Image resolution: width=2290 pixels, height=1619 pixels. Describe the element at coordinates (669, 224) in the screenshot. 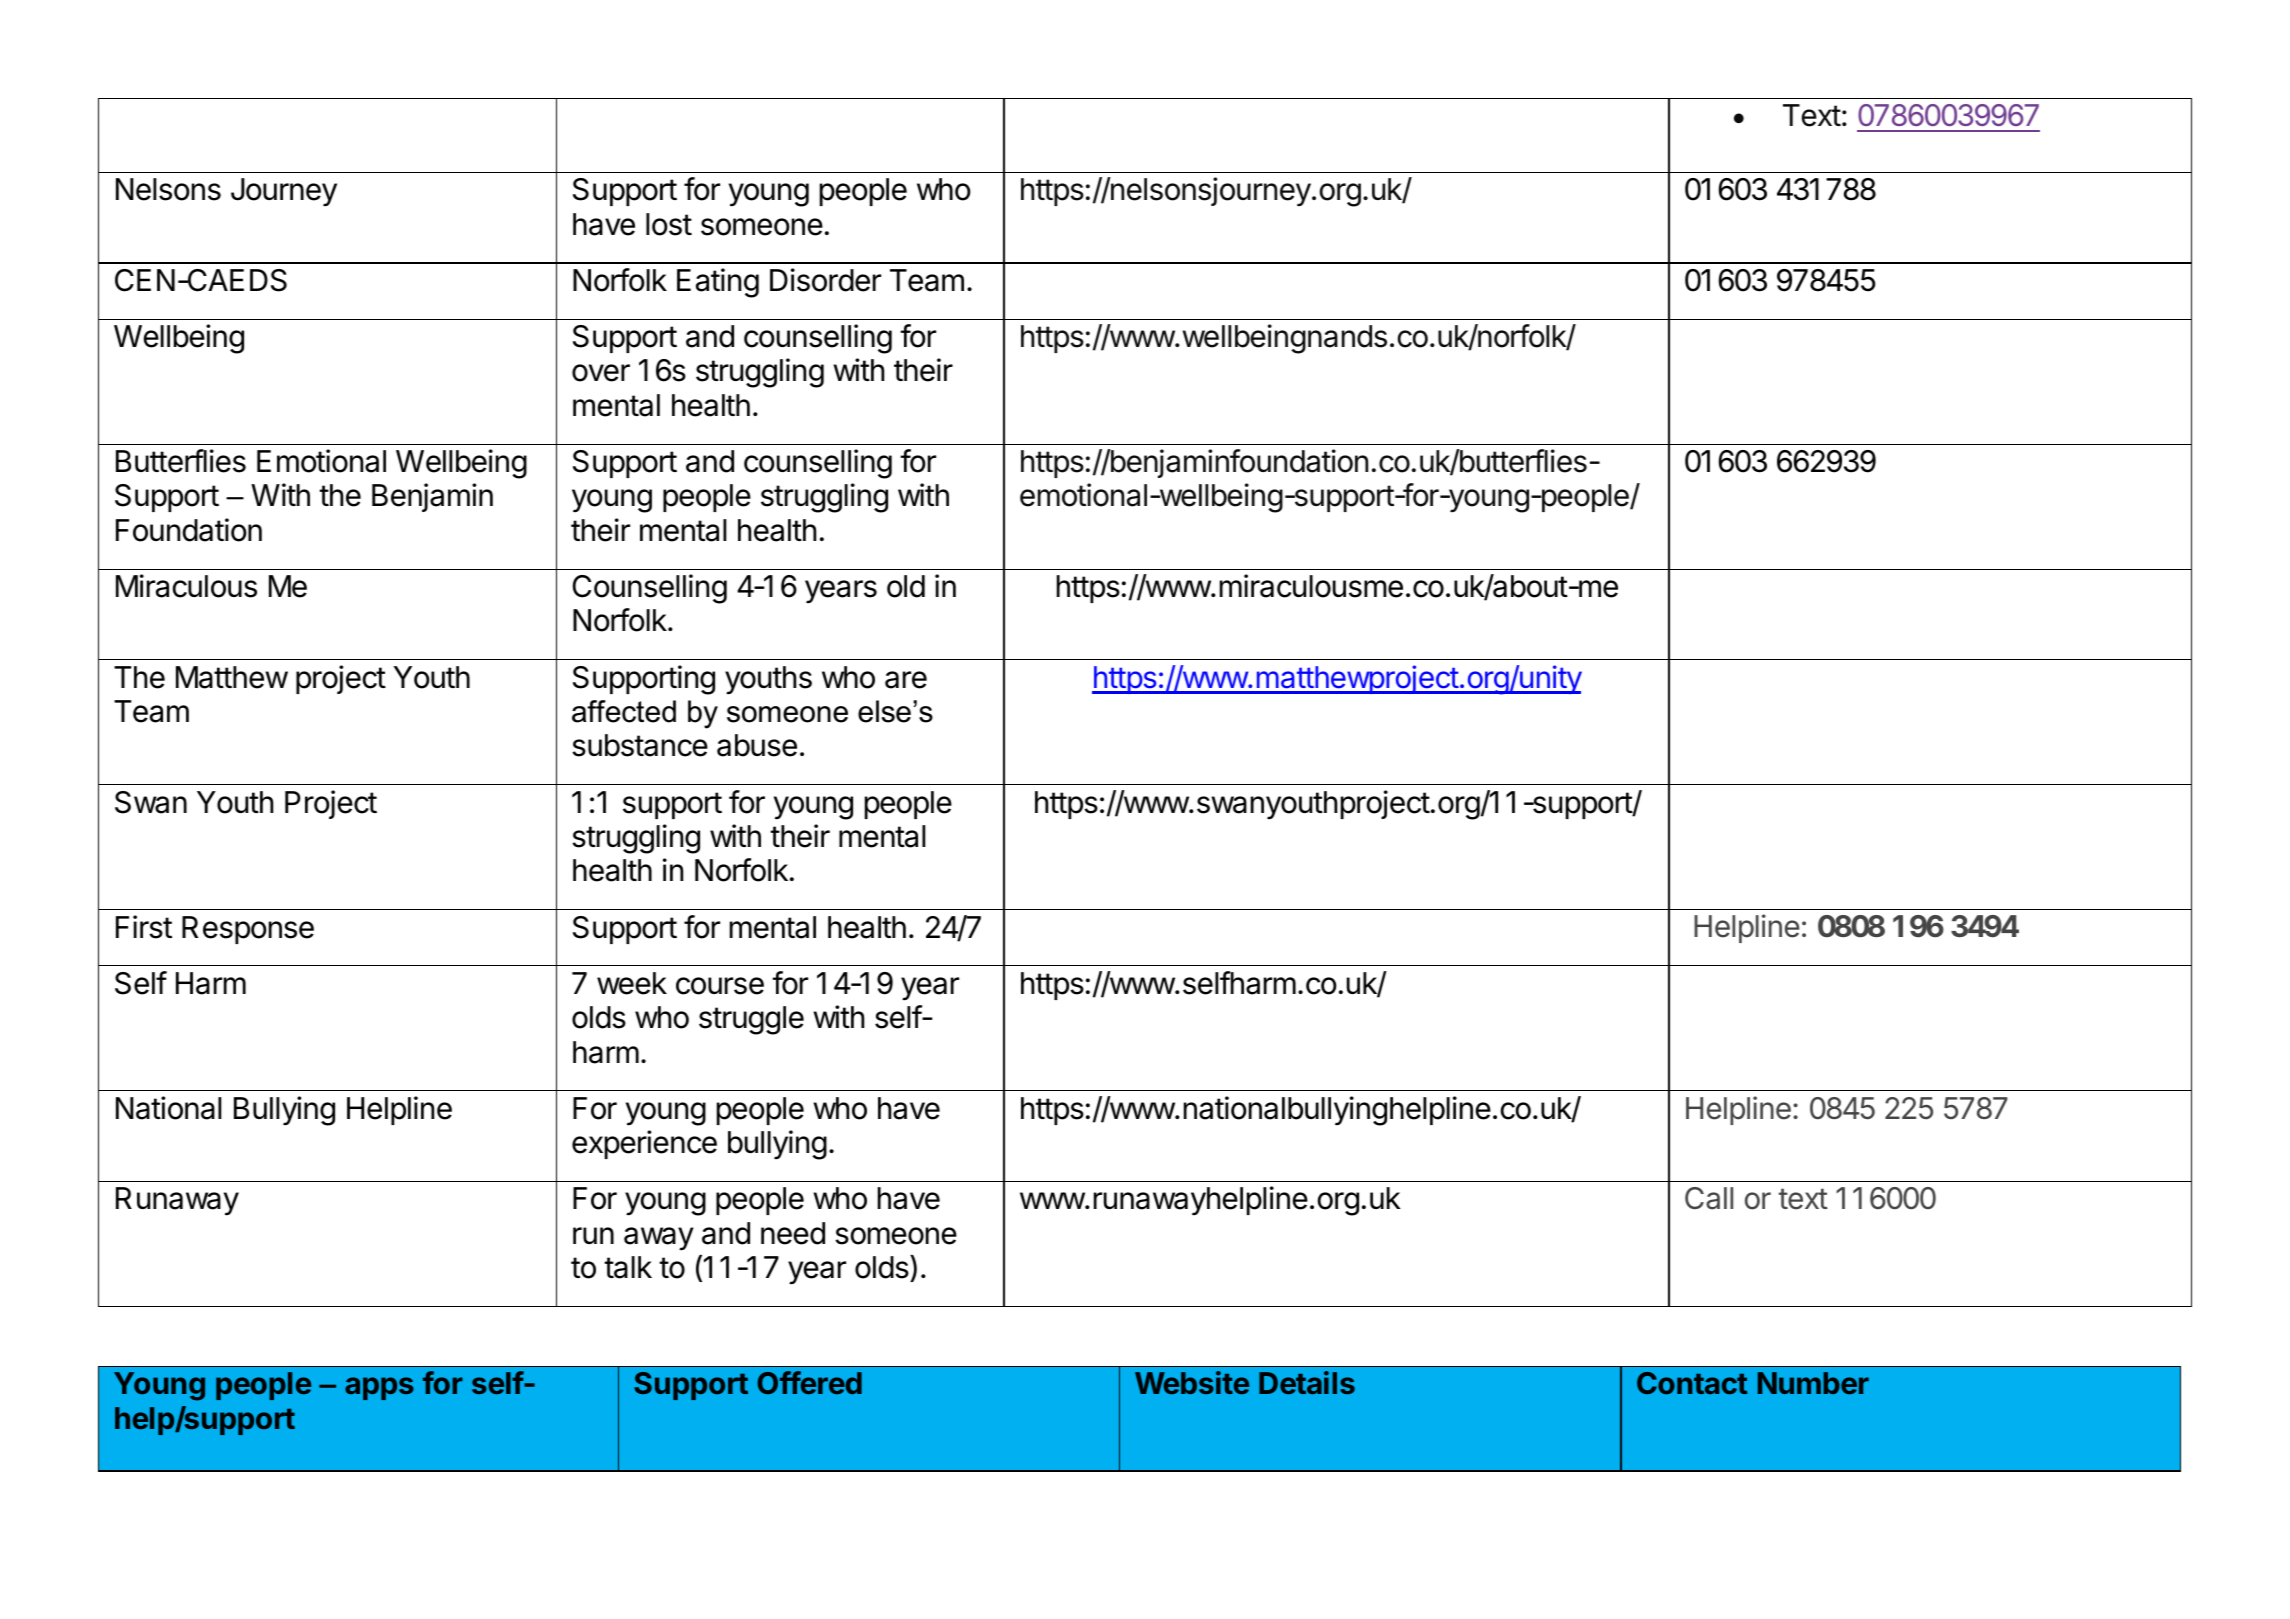

I see `lost` at that location.
